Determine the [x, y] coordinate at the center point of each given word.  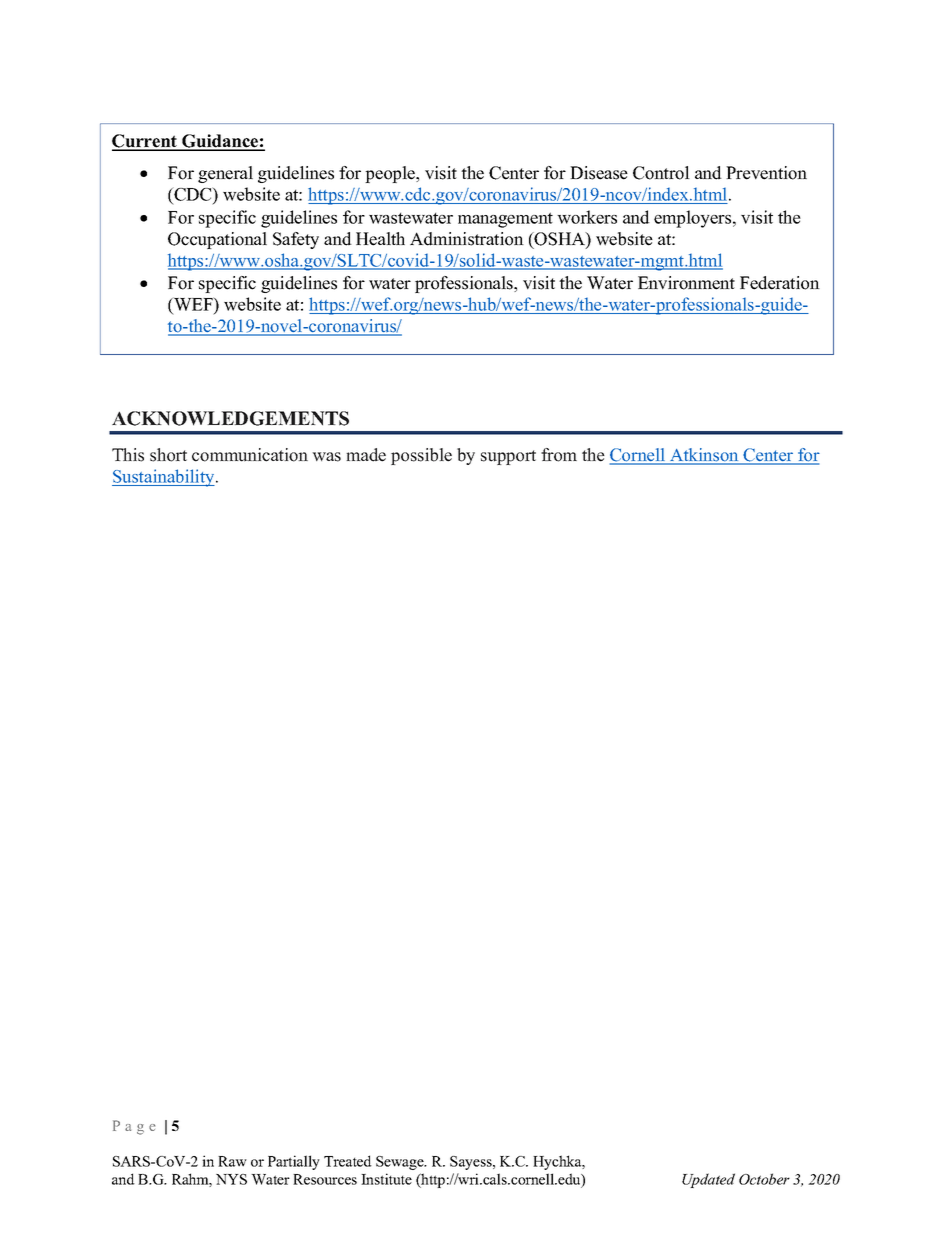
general [225, 174]
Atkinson [704, 456]
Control [661, 173]
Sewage [401, 1163]
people [391, 174]
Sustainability [164, 478]
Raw [232, 1161]
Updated [708, 1180]
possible [421, 456]
